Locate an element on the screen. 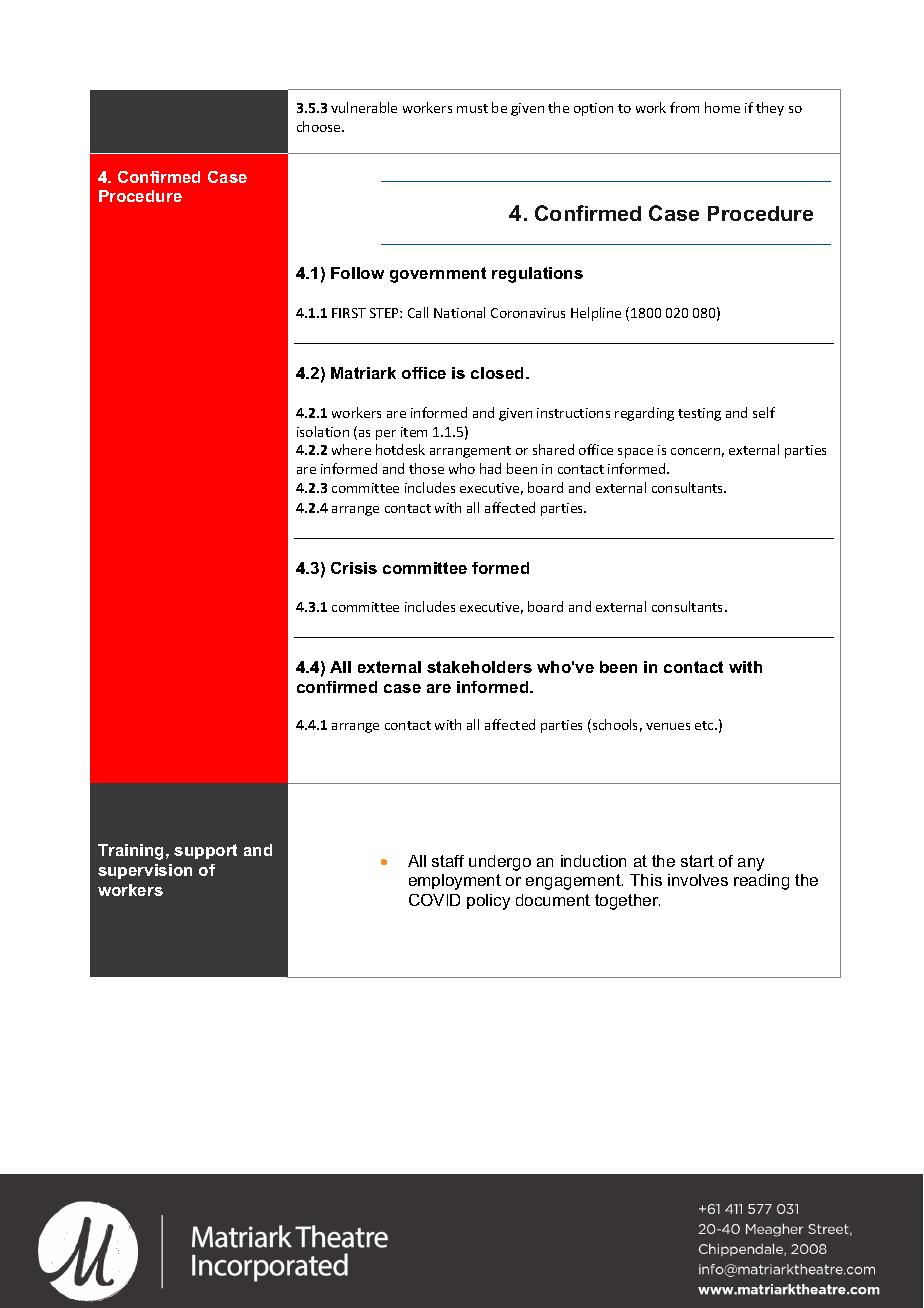 The height and width of the screenshot is (1308, 924). Crisis is located at coordinates (354, 568).
